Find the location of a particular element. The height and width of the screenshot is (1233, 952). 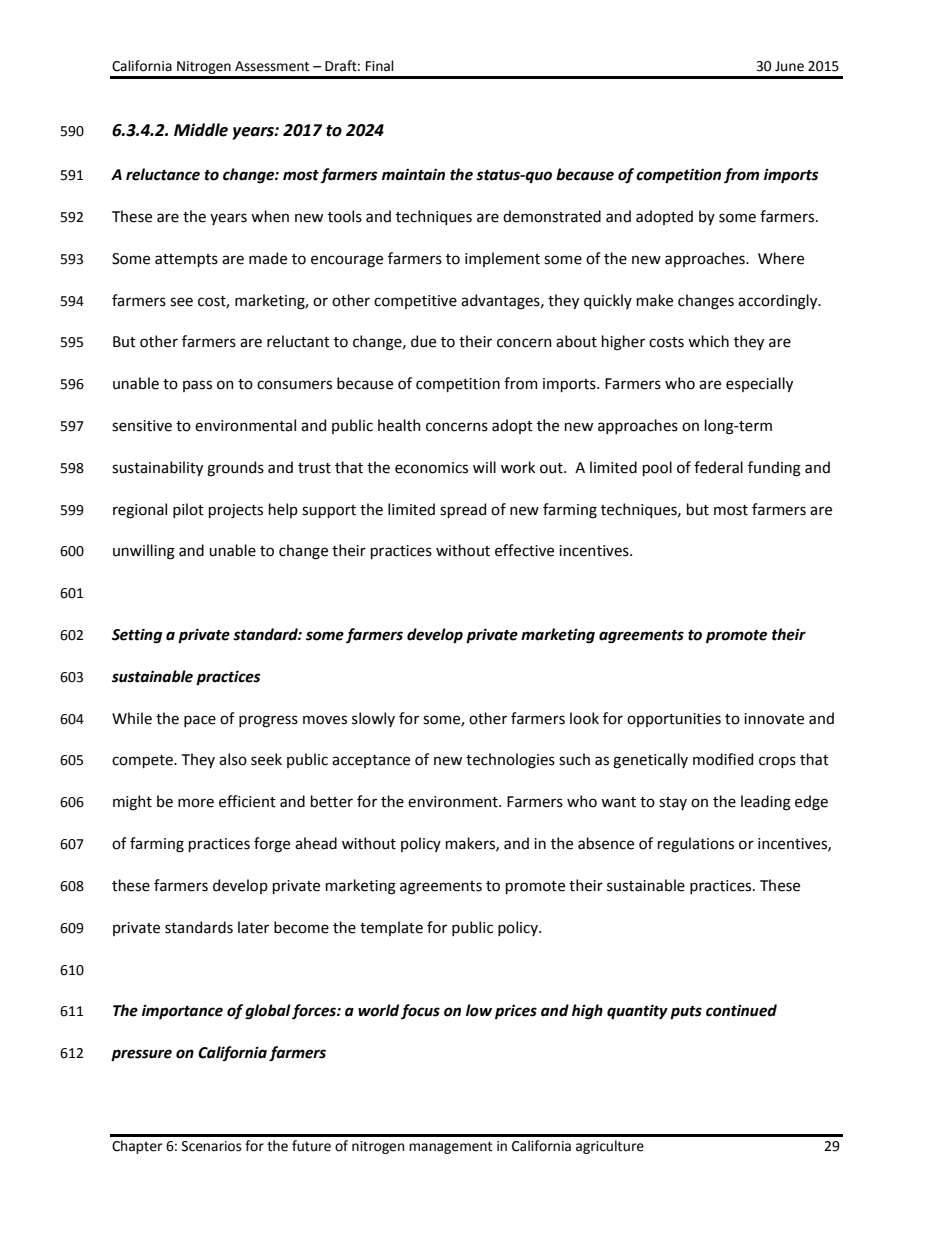

June is located at coordinates (789, 66).
